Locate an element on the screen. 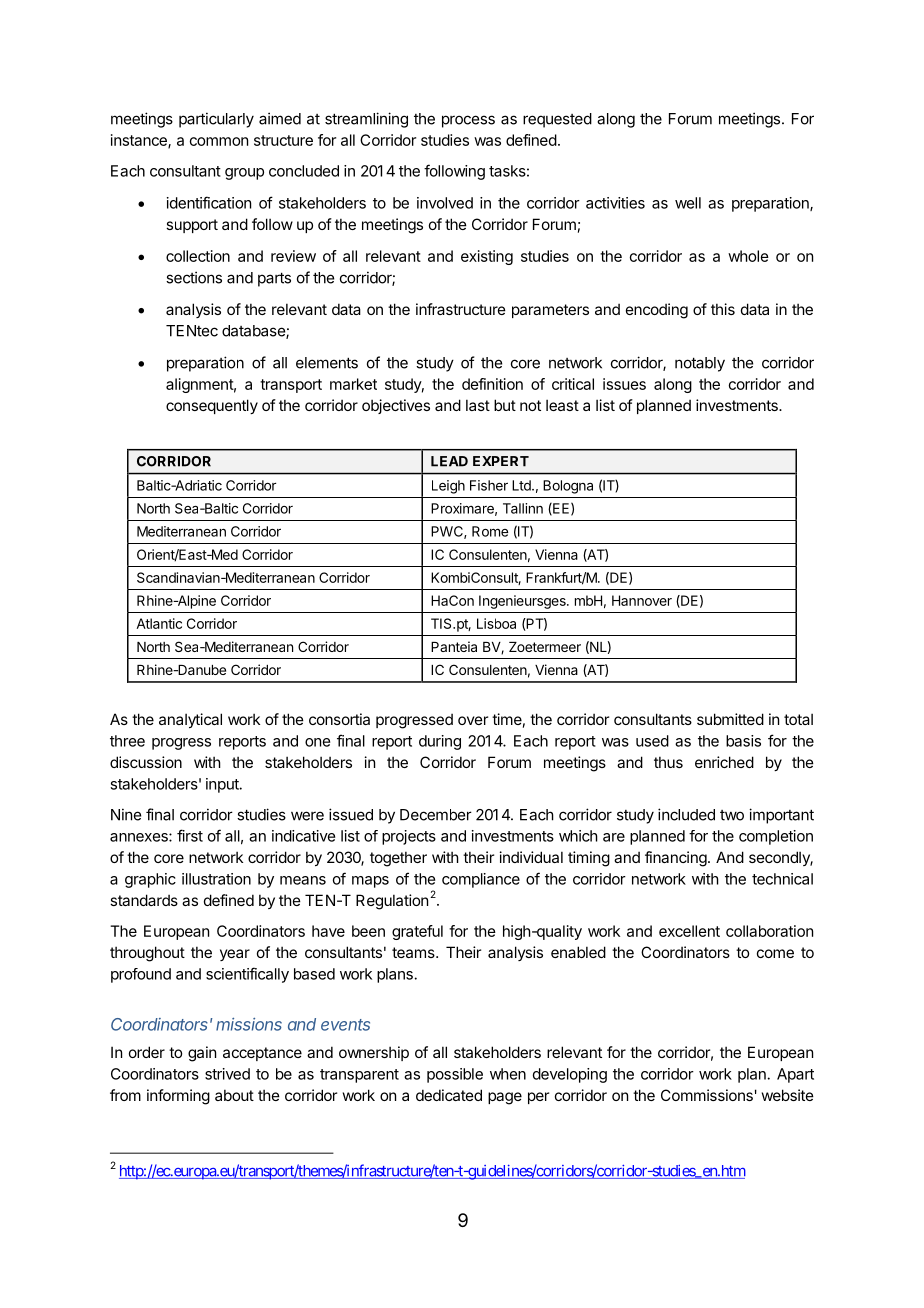  common is located at coordinates (219, 141).
